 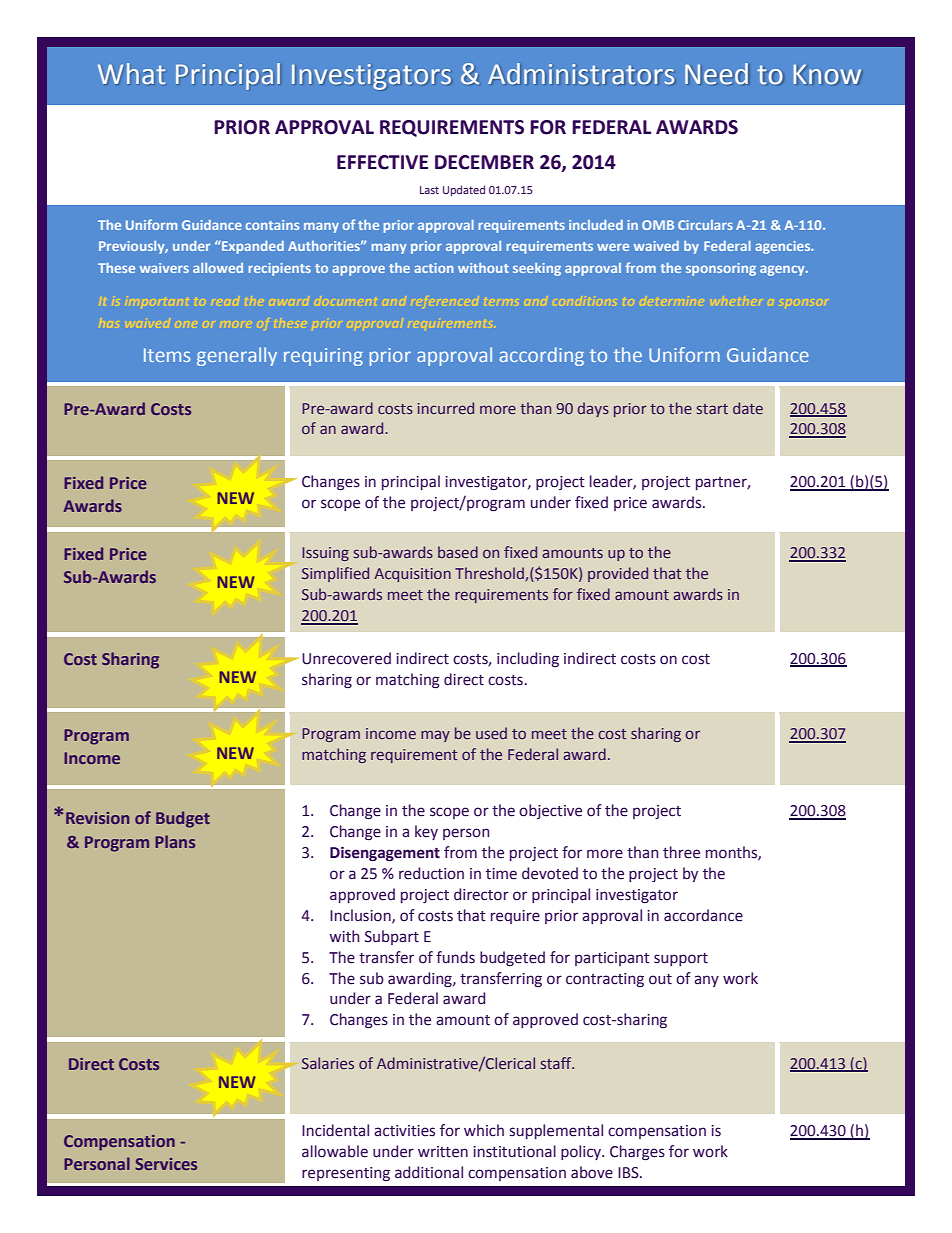 I want to click on DECEMBER, so click(x=484, y=162).
